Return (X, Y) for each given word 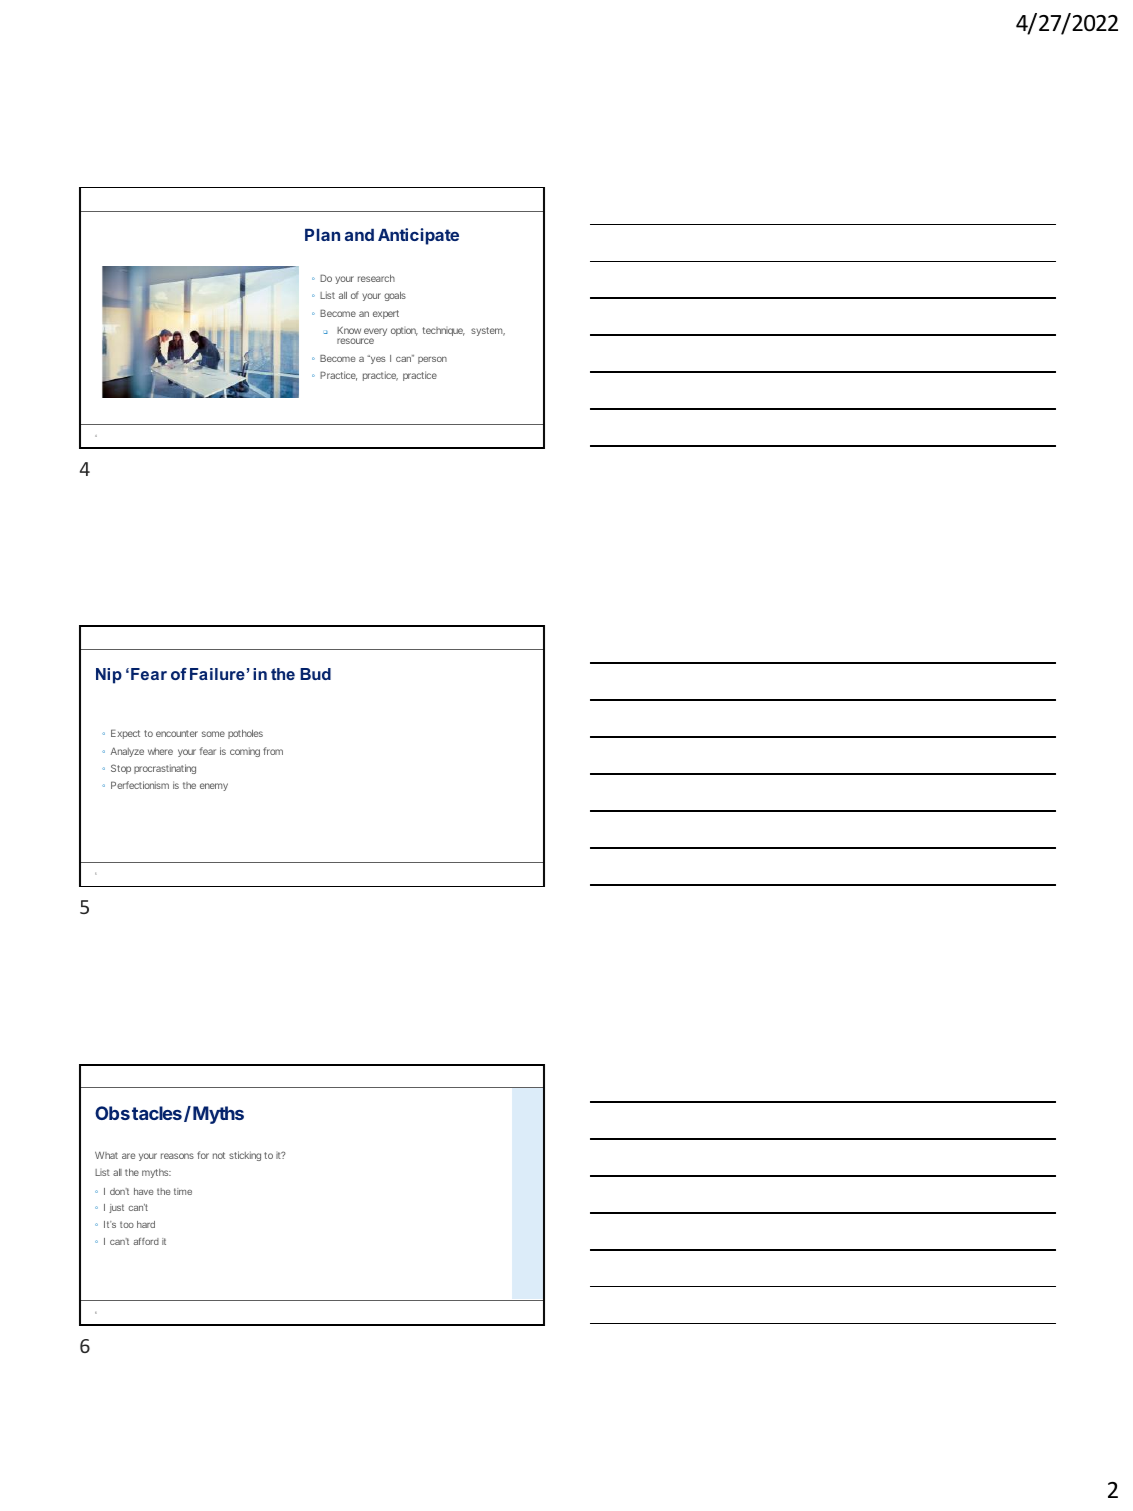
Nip (109, 676)
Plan (322, 235)
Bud (315, 674)
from (273, 751)
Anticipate (418, 236)
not (219, 1155)
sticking (245, 1156)
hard (146, 1224)
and (359, 235)
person (432, 360)
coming (245, 752)
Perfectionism (140, 785)
